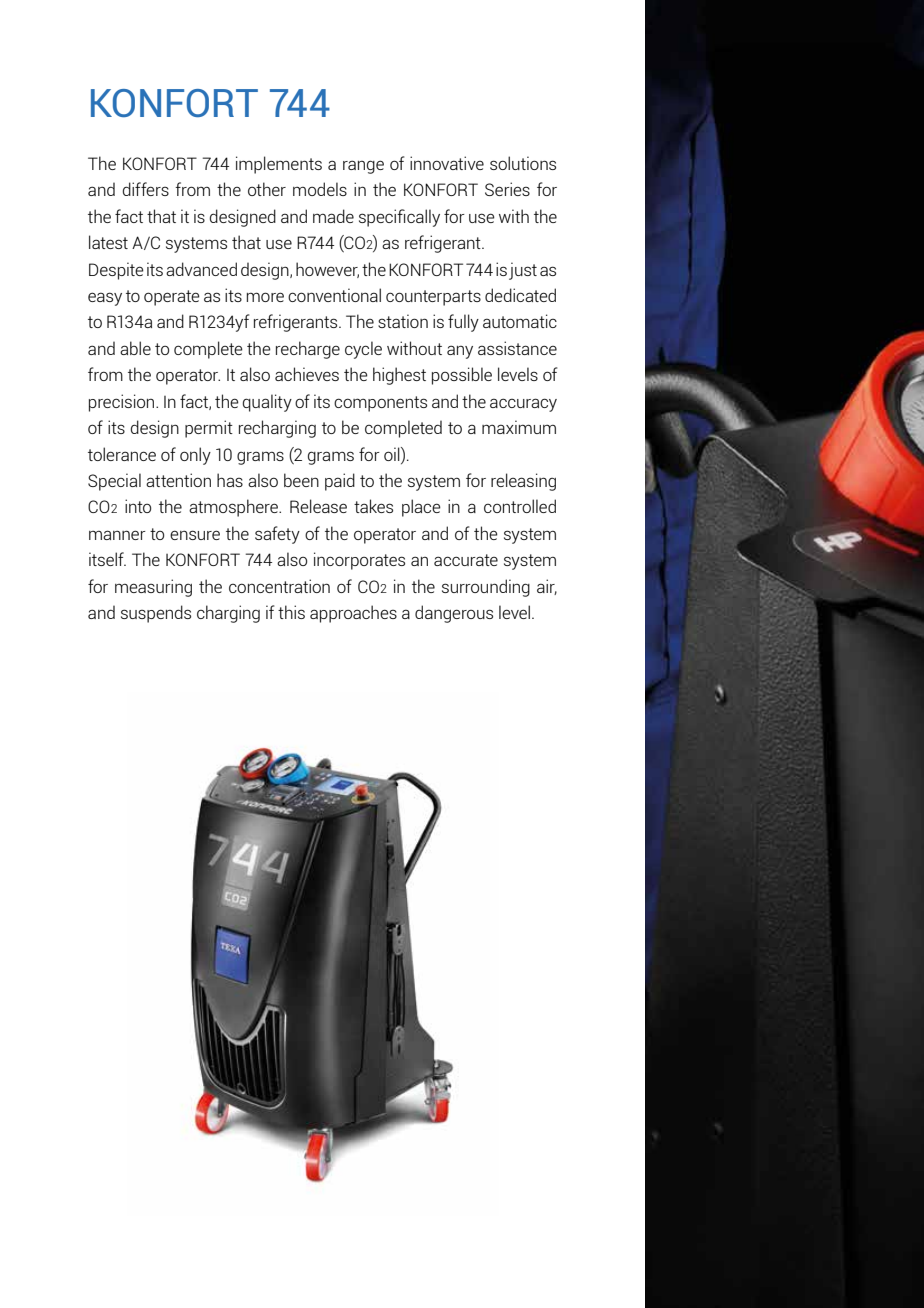  Describe the element at coordinates (507, 189) in the image. I see `Series` at that location.
